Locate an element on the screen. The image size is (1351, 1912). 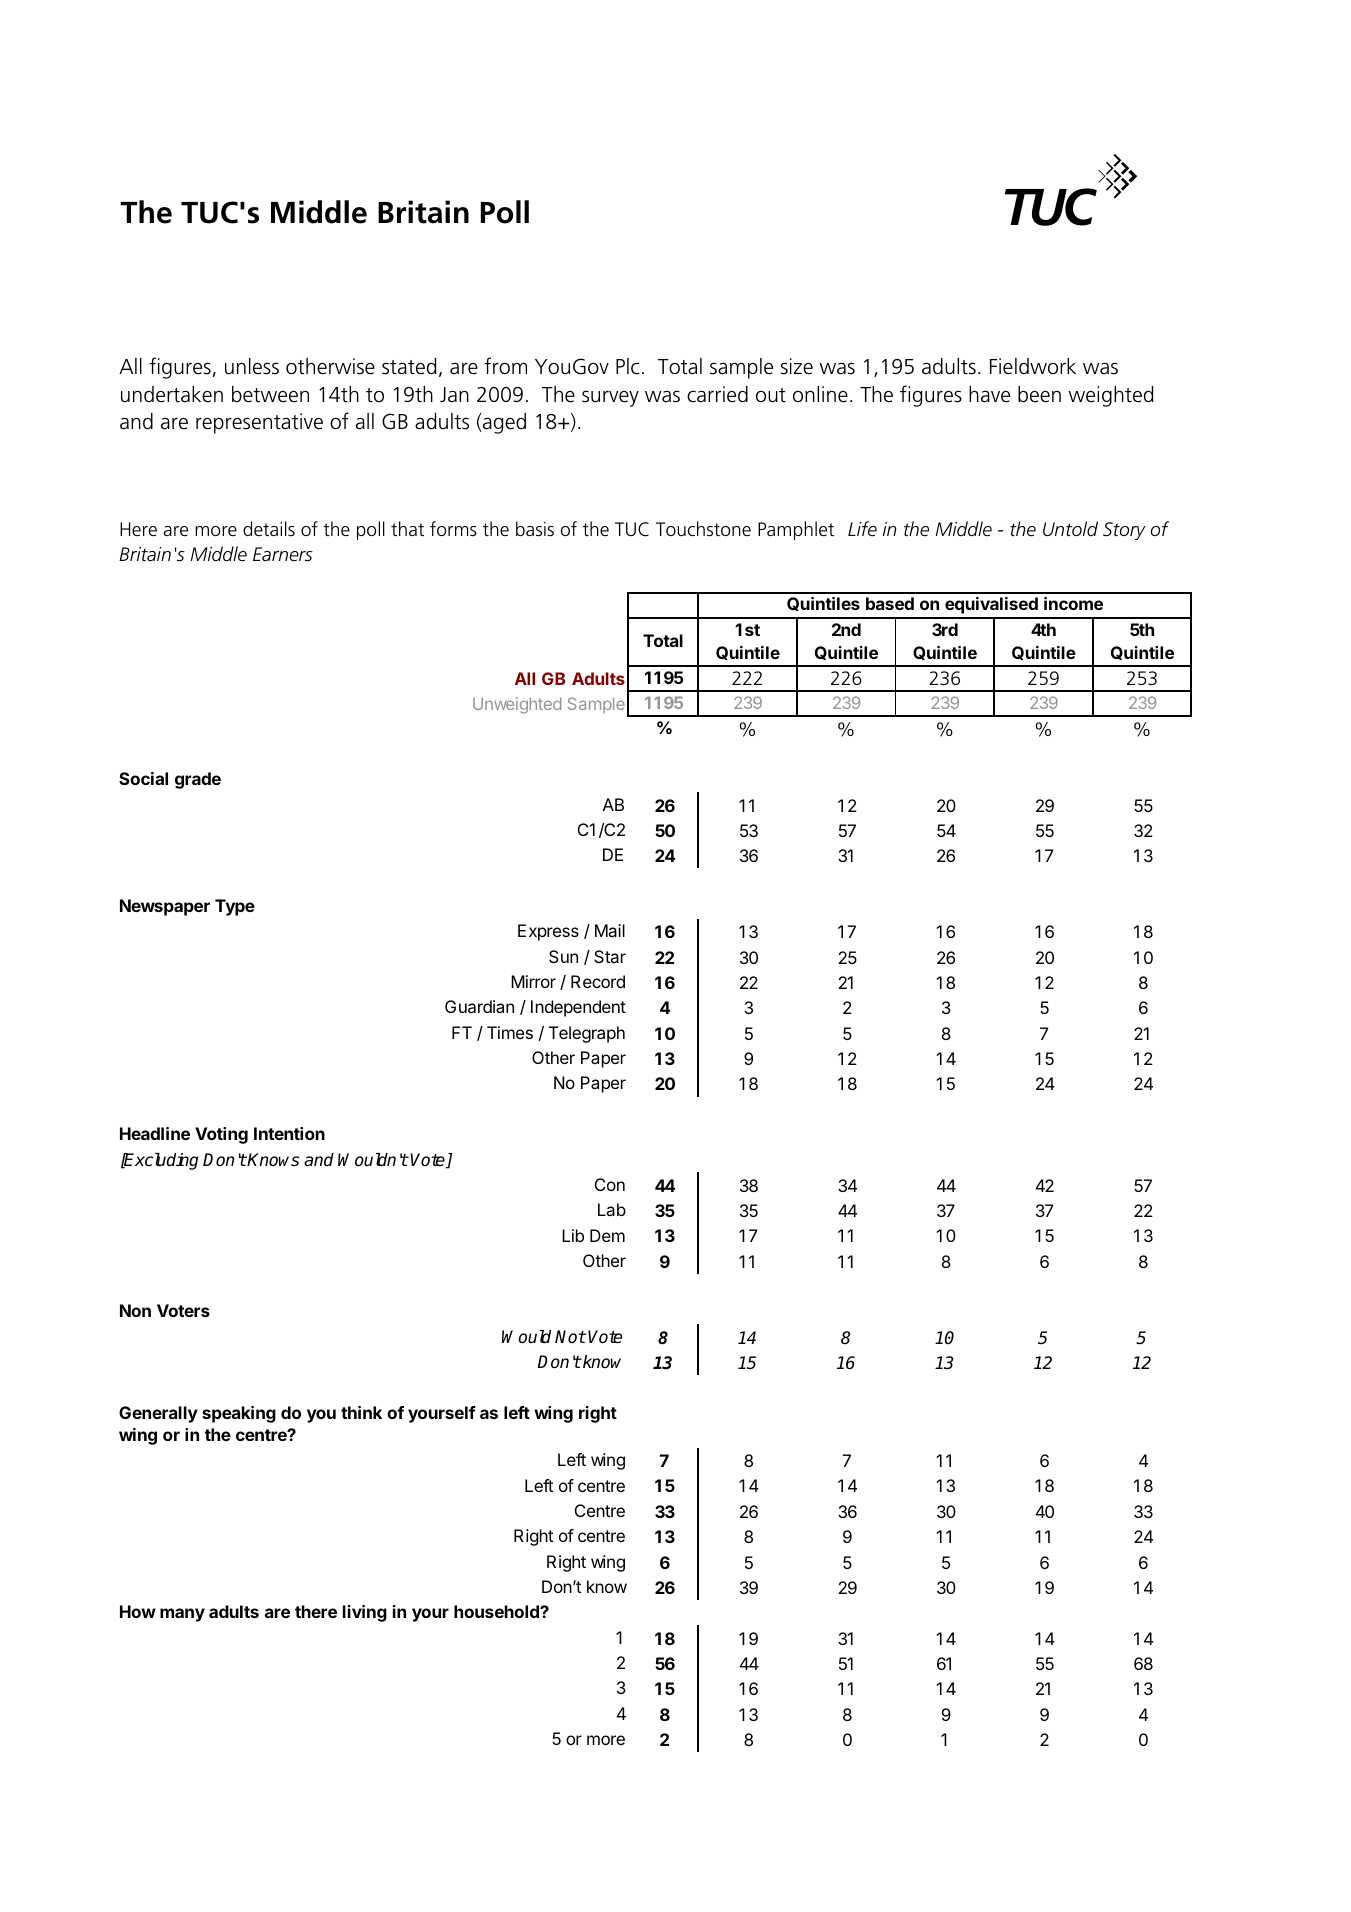
income is located at coordinates (1073, 603).
